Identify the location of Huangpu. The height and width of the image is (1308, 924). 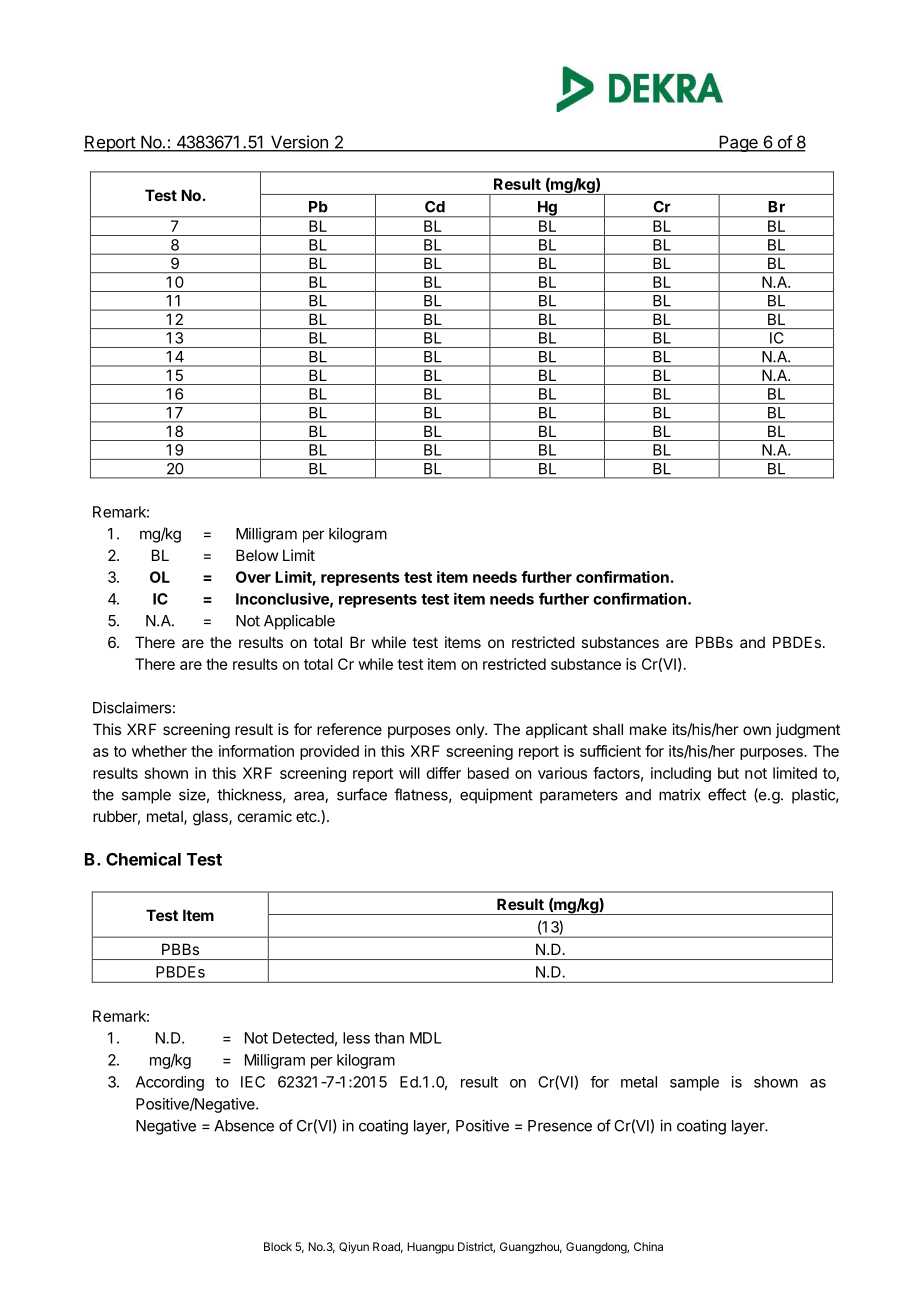
(430, 1248).
